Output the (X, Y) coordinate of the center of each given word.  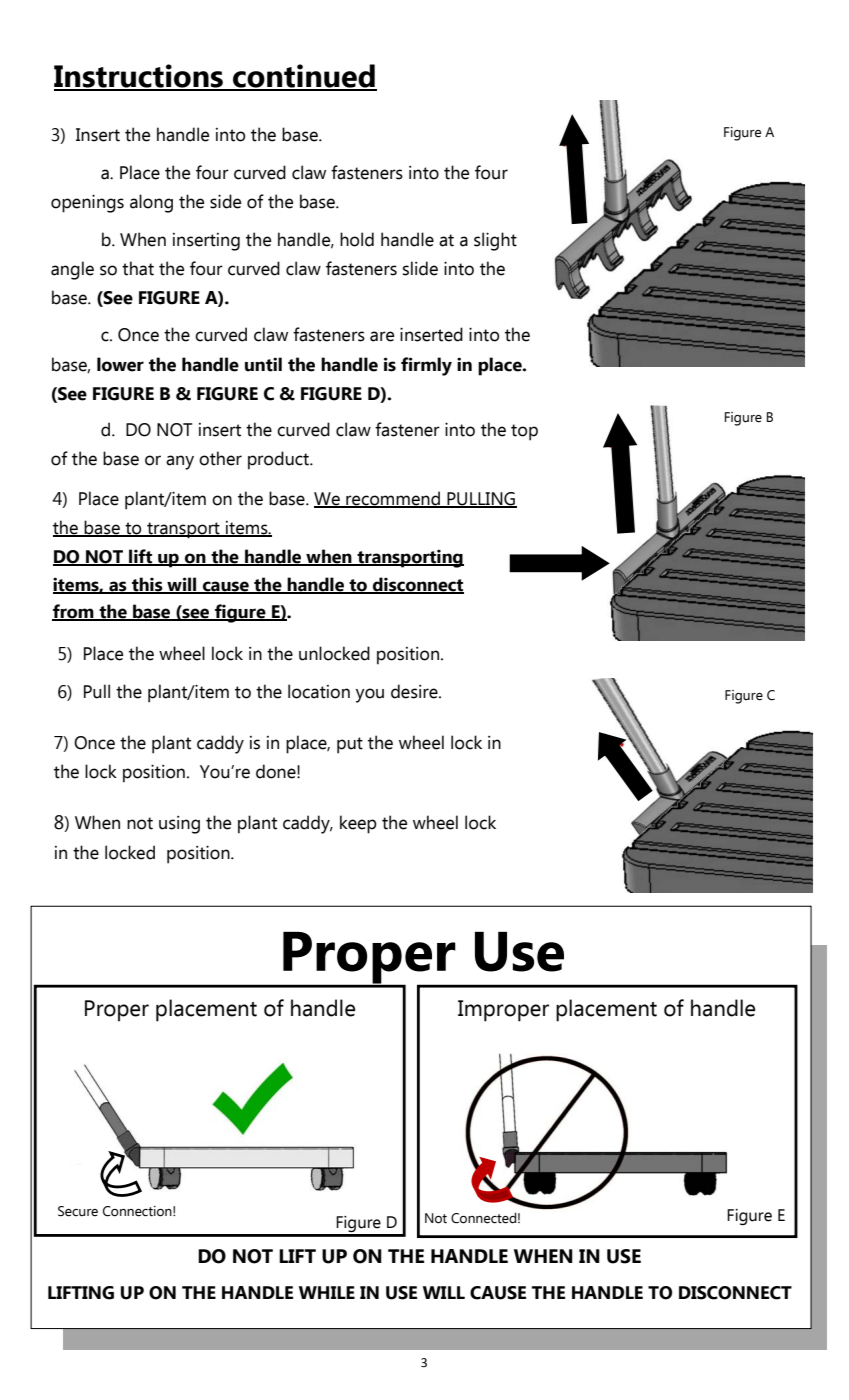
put (350, 745)
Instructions (139, 77)
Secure (78, 1211)
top (524, 432)
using (179, 825)
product (279, 460)
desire (415, 691)
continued (304, 77)
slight (495, 241)
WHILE (327, 1292)
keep (358, 824)
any (180, 462)
